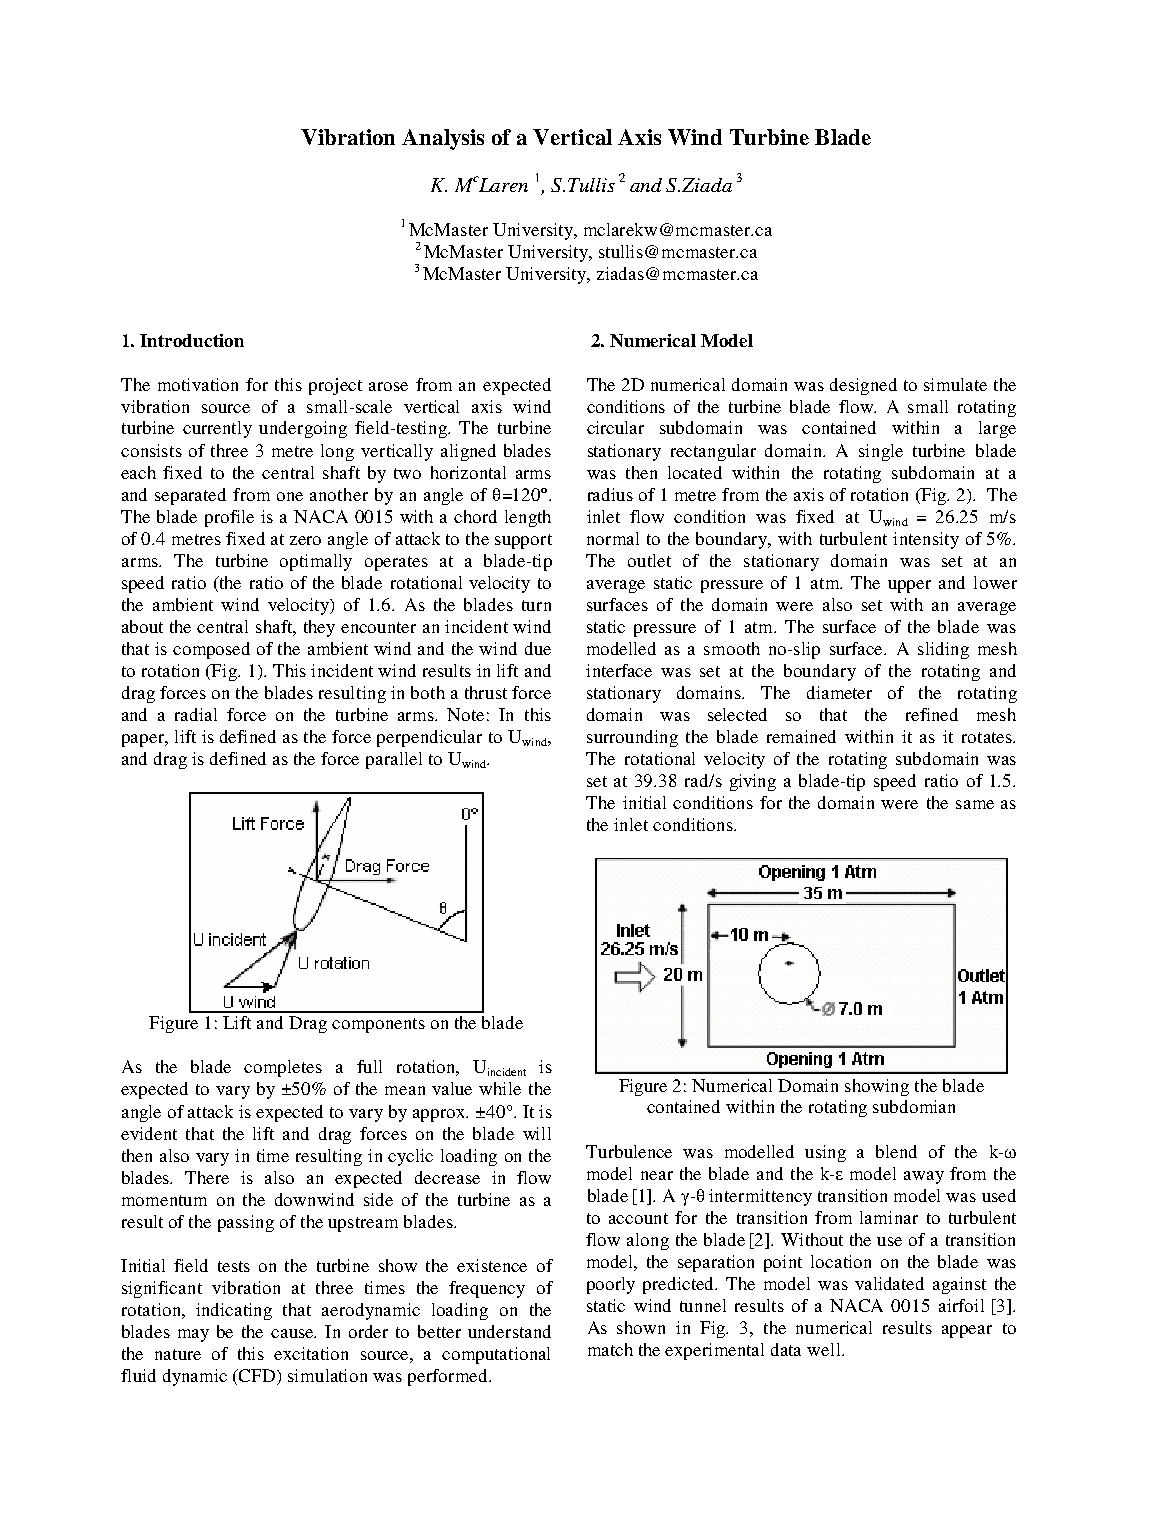 The width and height of the page is (1173, 1518). What do you see at coordinates (881, 452) in the page?
I see `single` at bounding box center [881, 452].
